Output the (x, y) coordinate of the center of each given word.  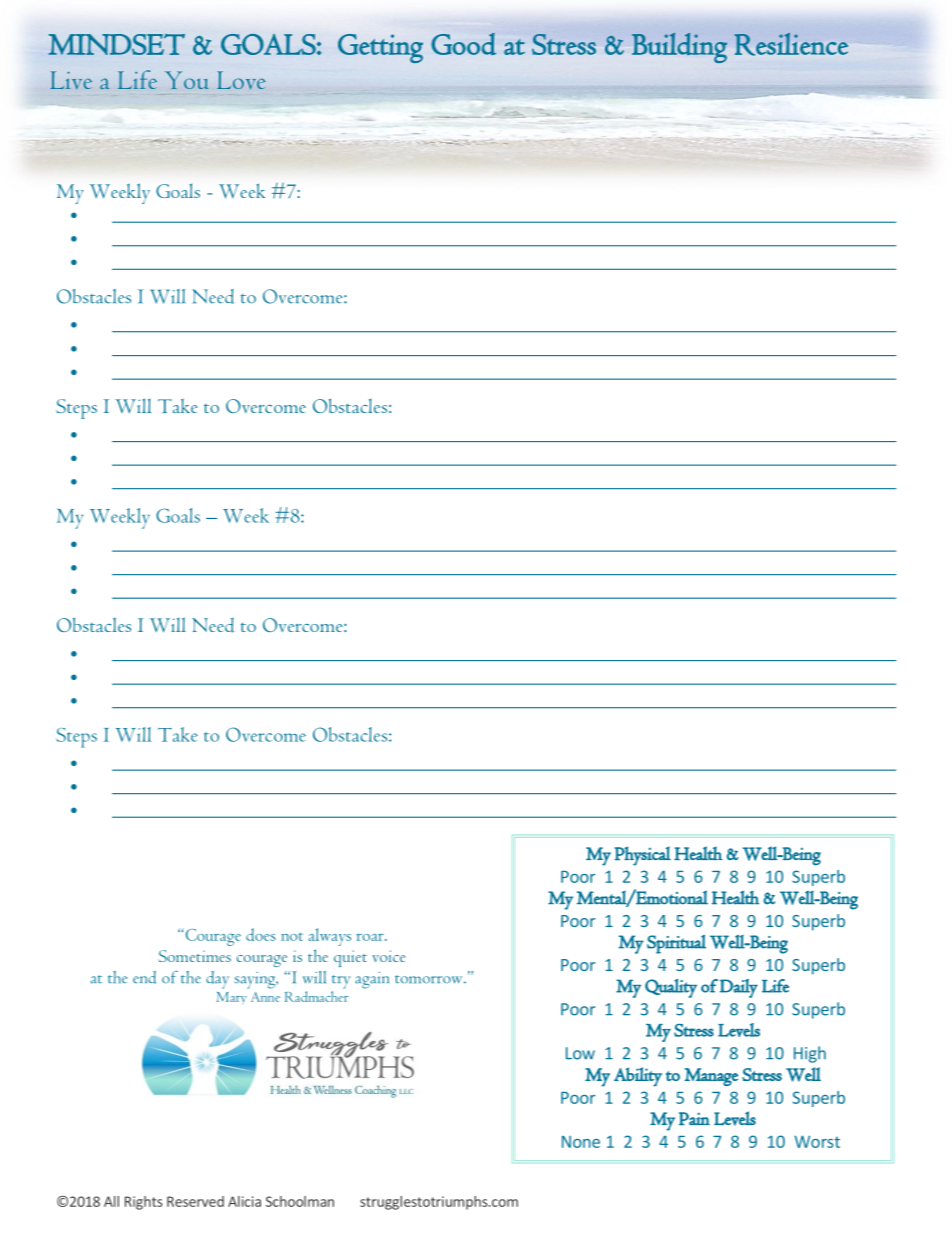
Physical (643, 856)
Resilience (791, 44)
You (187, 80)
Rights (144, 1203)
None (581, 1142)
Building (679, 48)
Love (241, 80)
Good (463, 44)
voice (388, 956)
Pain (694, 1119)
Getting (380, 48)
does (260, 934)
